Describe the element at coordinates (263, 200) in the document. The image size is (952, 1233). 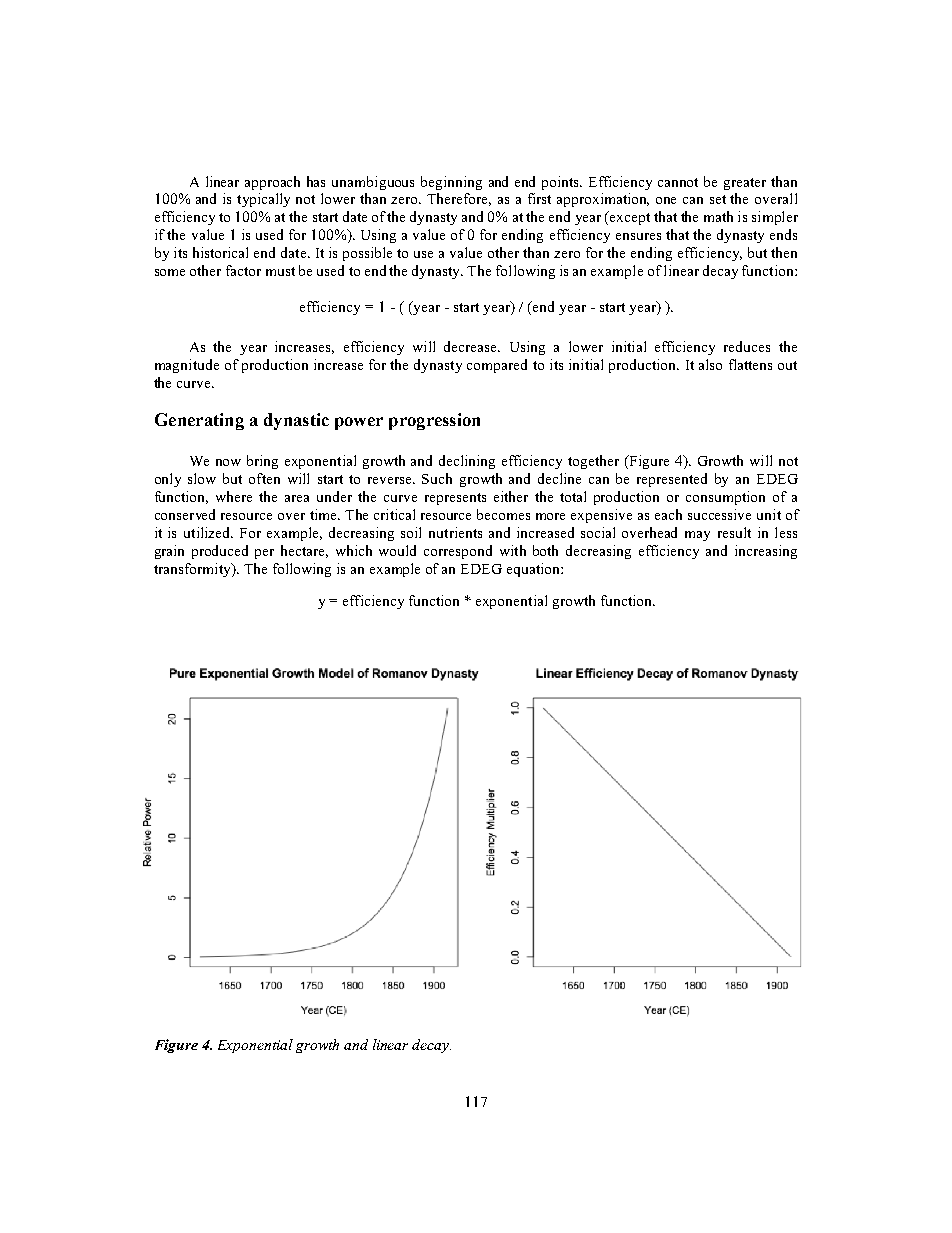
I see `typically` at that location.
